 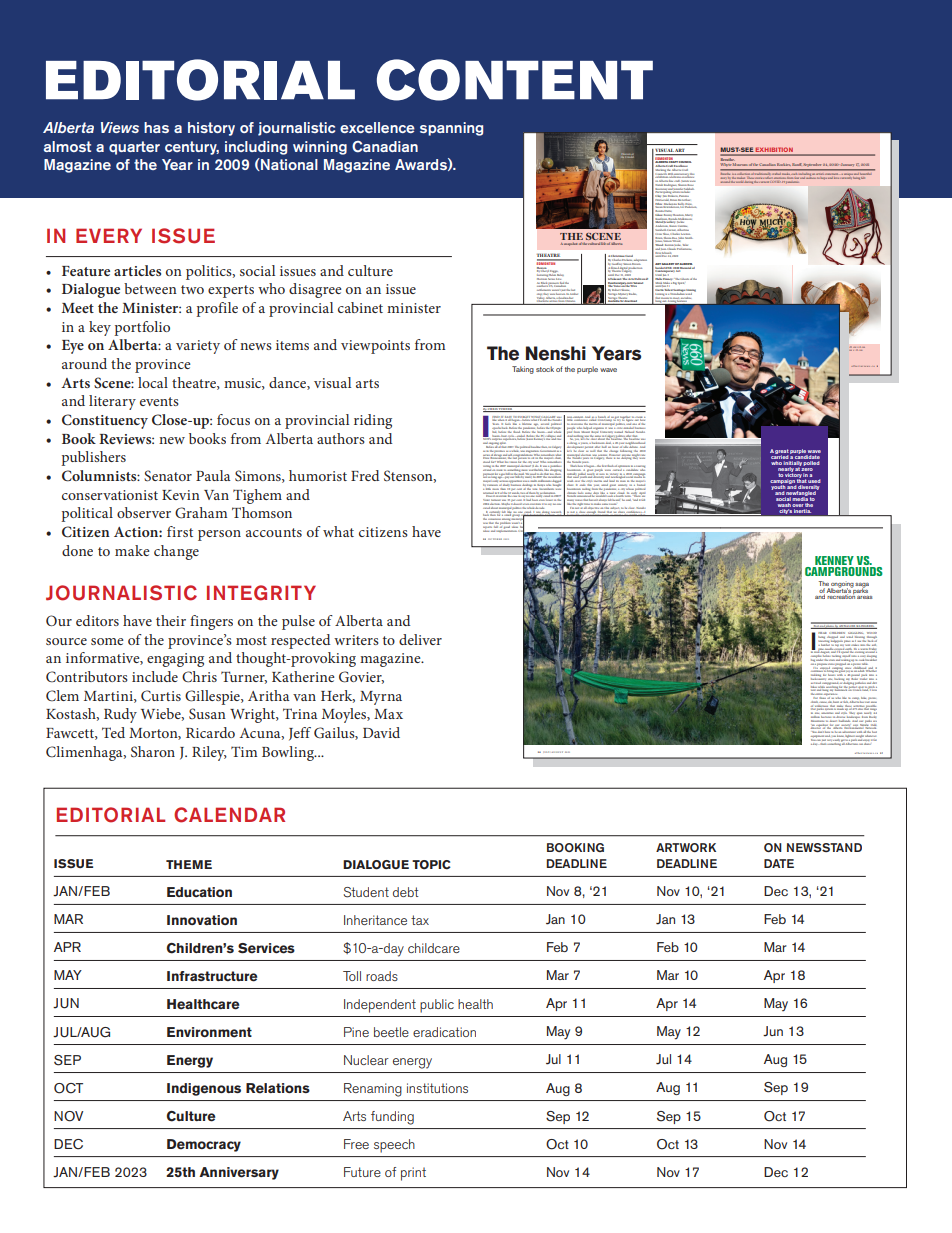 I want to click on Taking, so click(x=523, y=370).
